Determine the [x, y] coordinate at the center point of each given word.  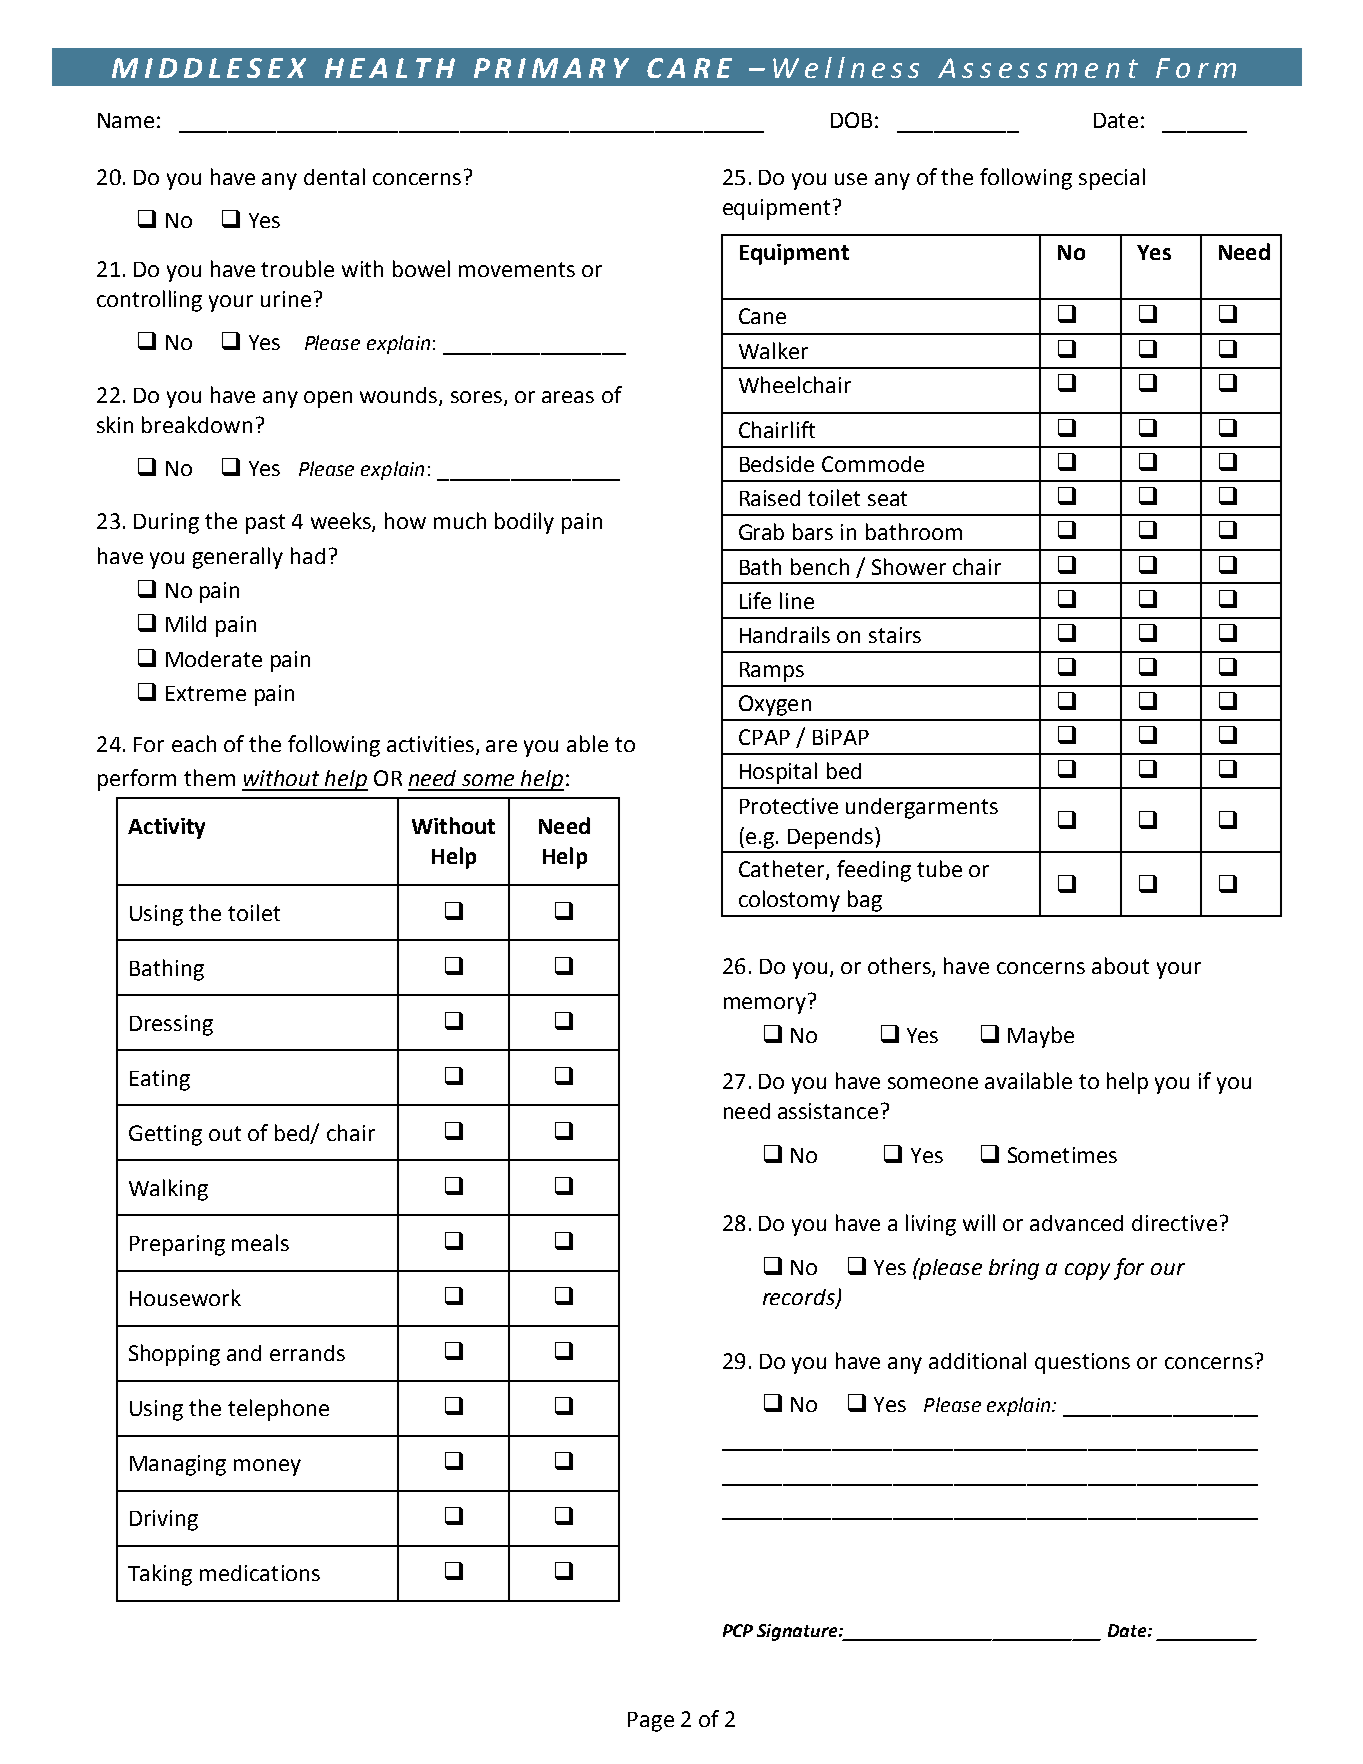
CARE [689, 68]
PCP [738, 1630]
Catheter [783, 870]
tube [939, 868]
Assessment [1038, 68]
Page [651, 1722]
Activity [166, 828]
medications [260, 1573]
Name [126, 120]
